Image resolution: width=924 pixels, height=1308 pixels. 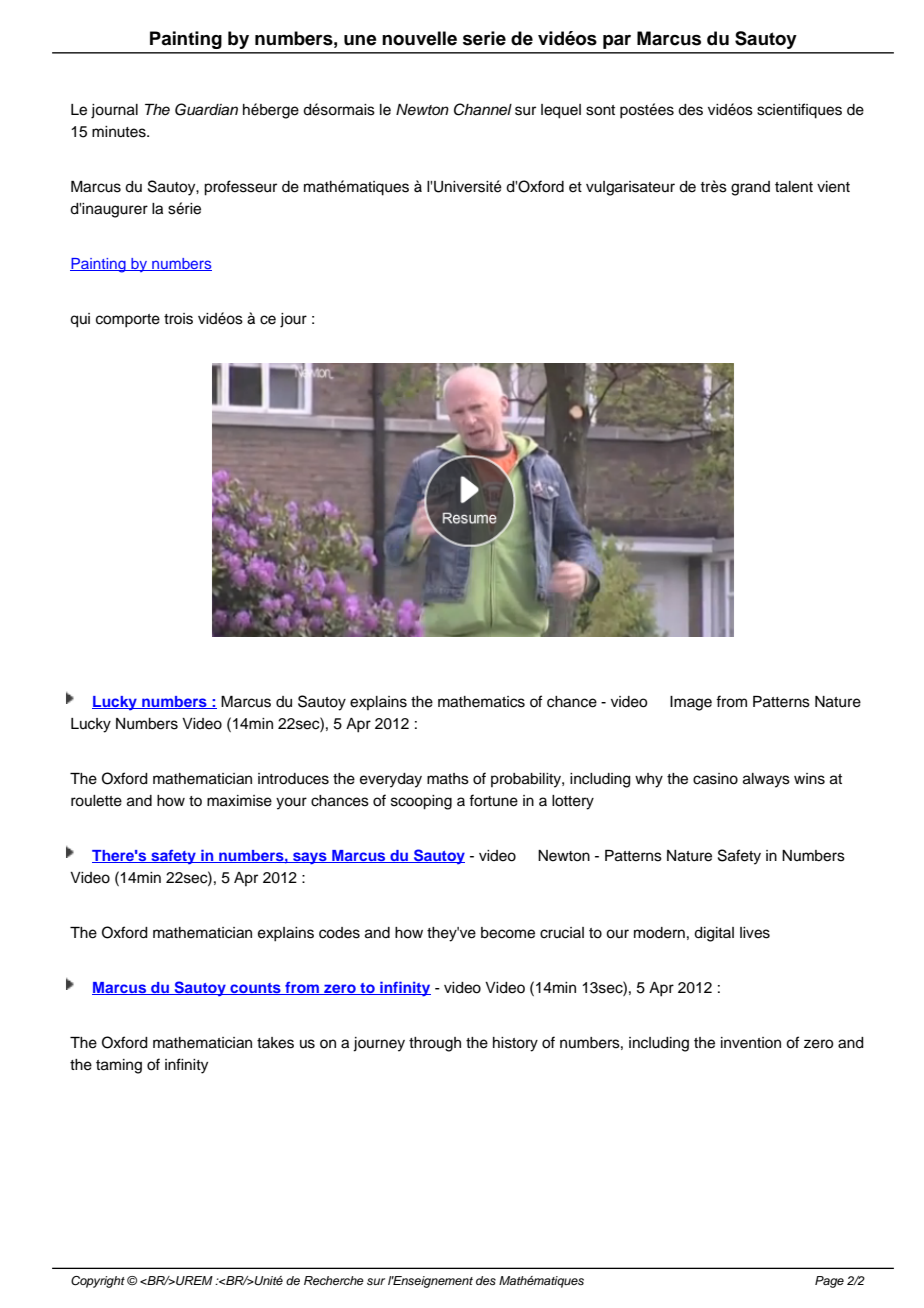 What do you see at coordinates (239, 801) in the screenshot?
I see `maximise` at bounding box center [239, 801].
